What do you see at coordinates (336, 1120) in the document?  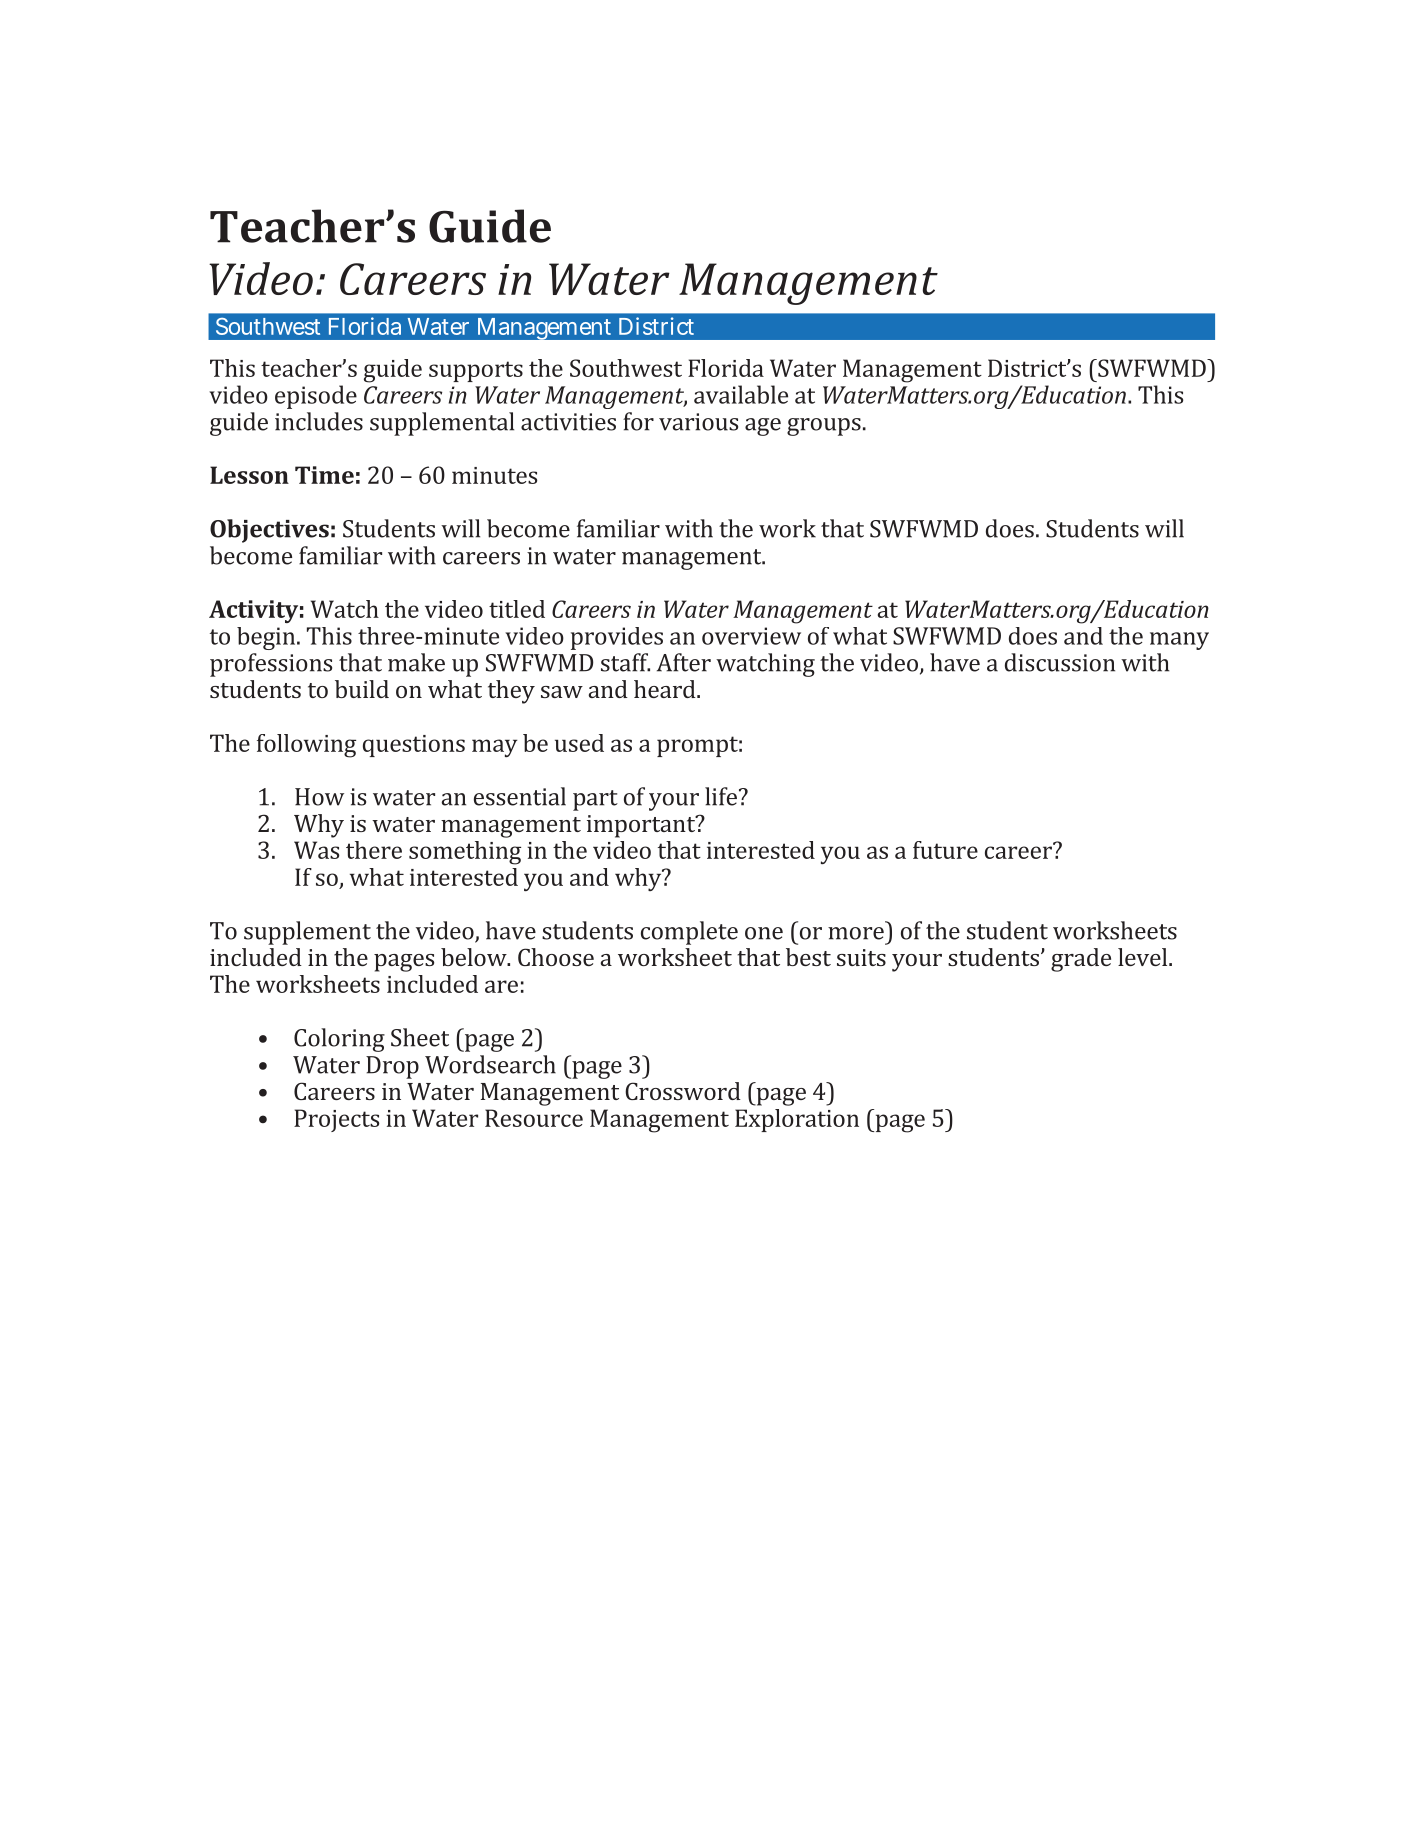 I see `Projects` at bounding box center [336, 1120].
